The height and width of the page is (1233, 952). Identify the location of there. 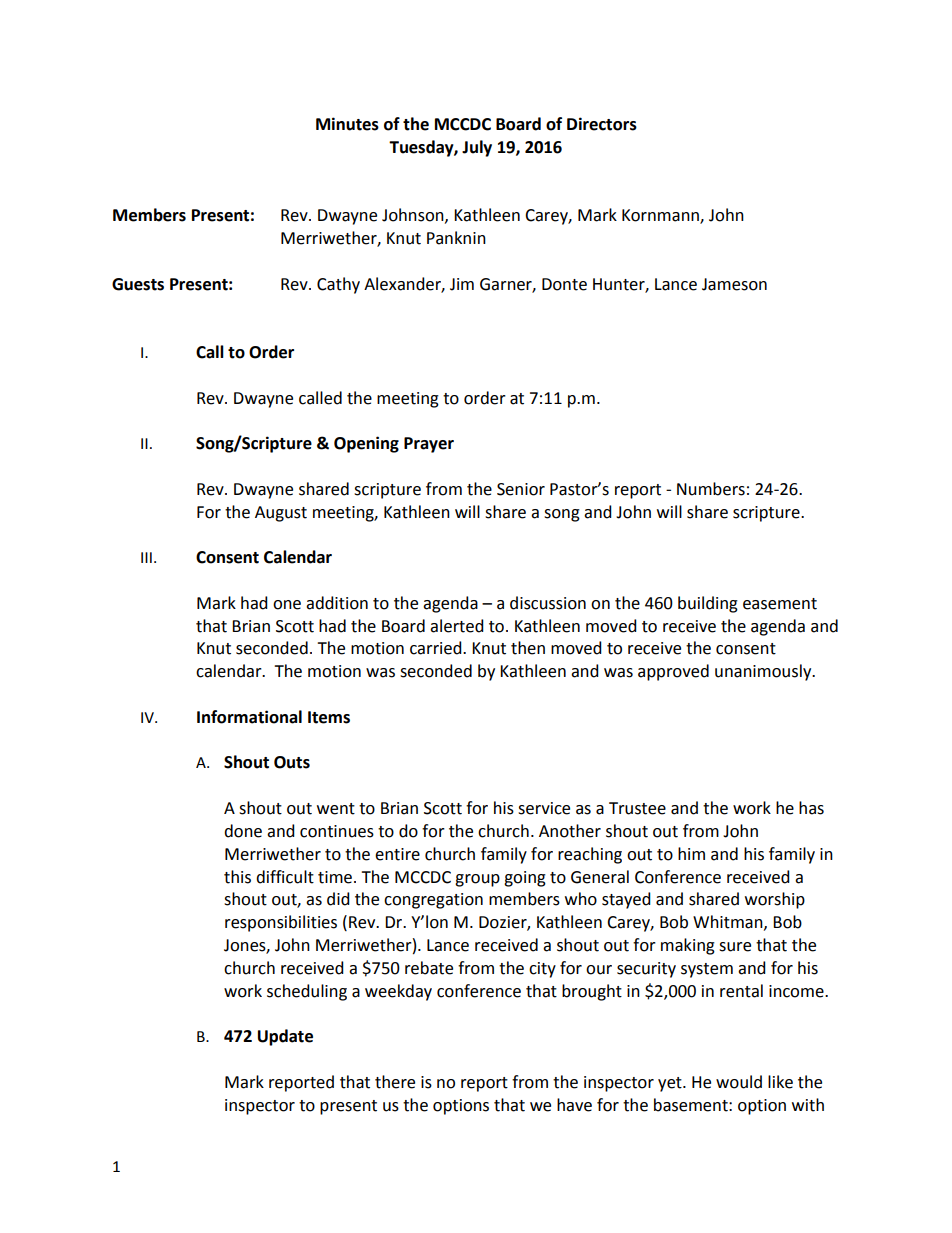
(395, 1082).
